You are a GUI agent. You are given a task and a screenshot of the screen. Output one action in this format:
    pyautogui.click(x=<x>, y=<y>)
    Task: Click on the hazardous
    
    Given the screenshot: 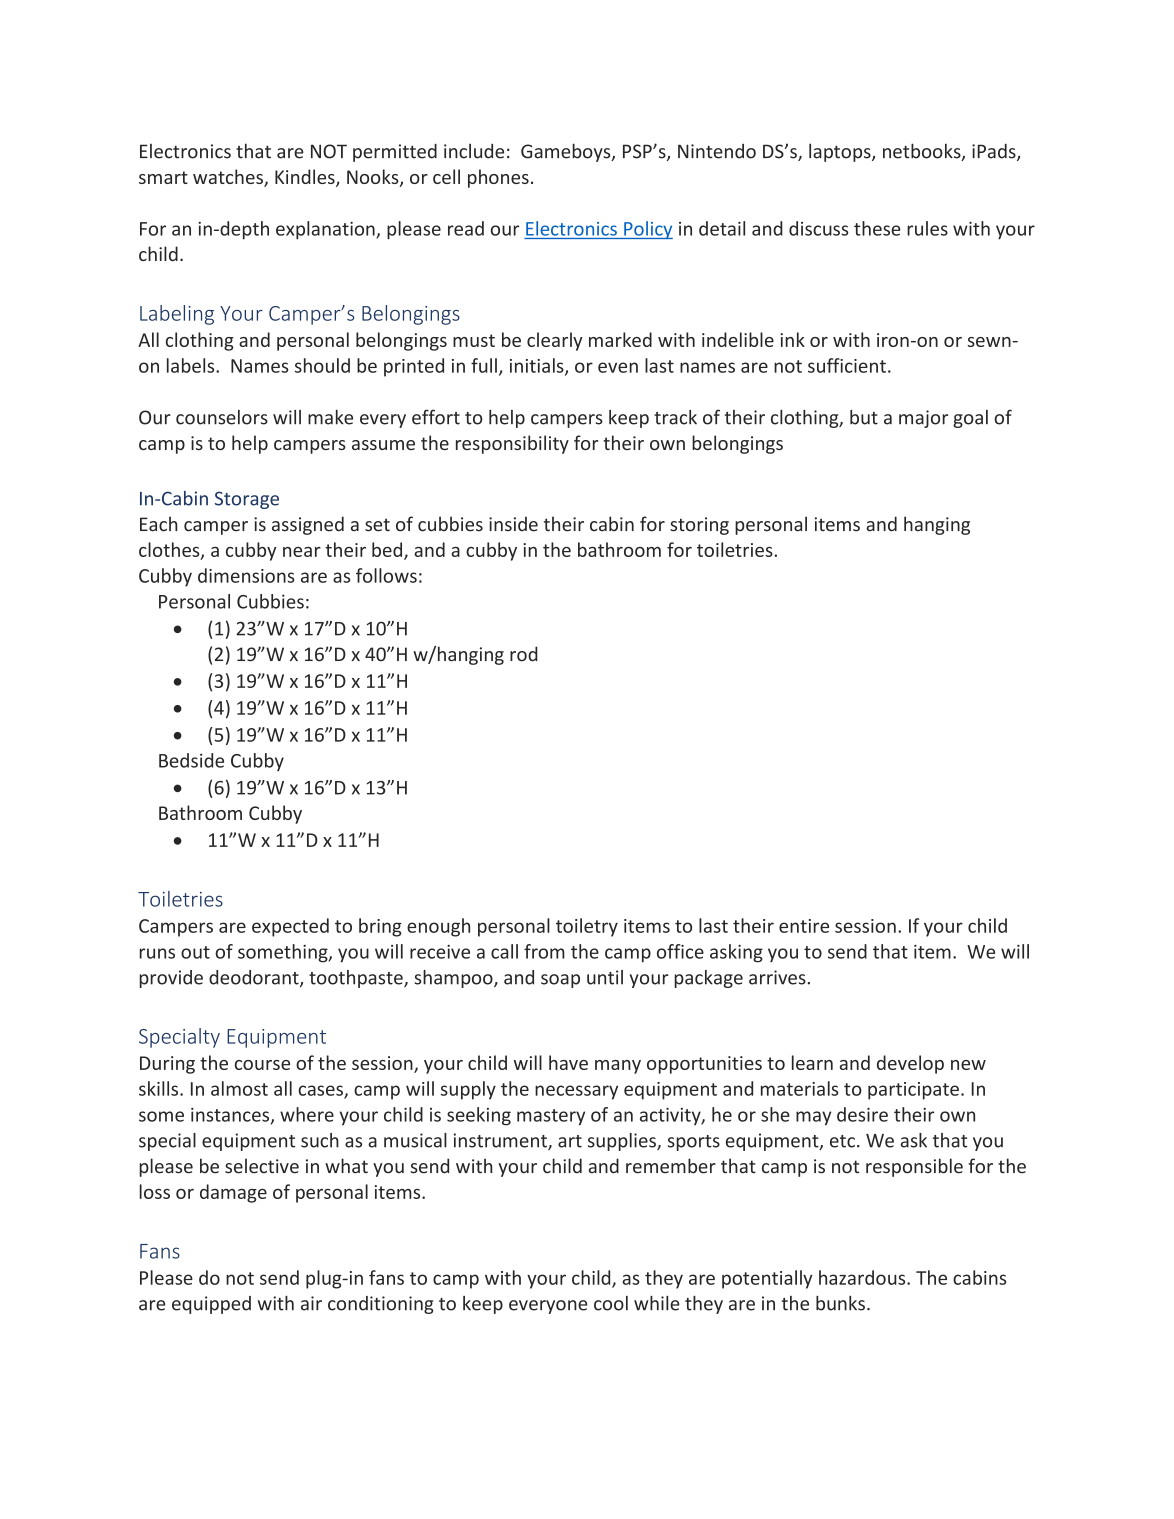 What is the action you would take?
    pyautogui.click(x=863, y=1277)
